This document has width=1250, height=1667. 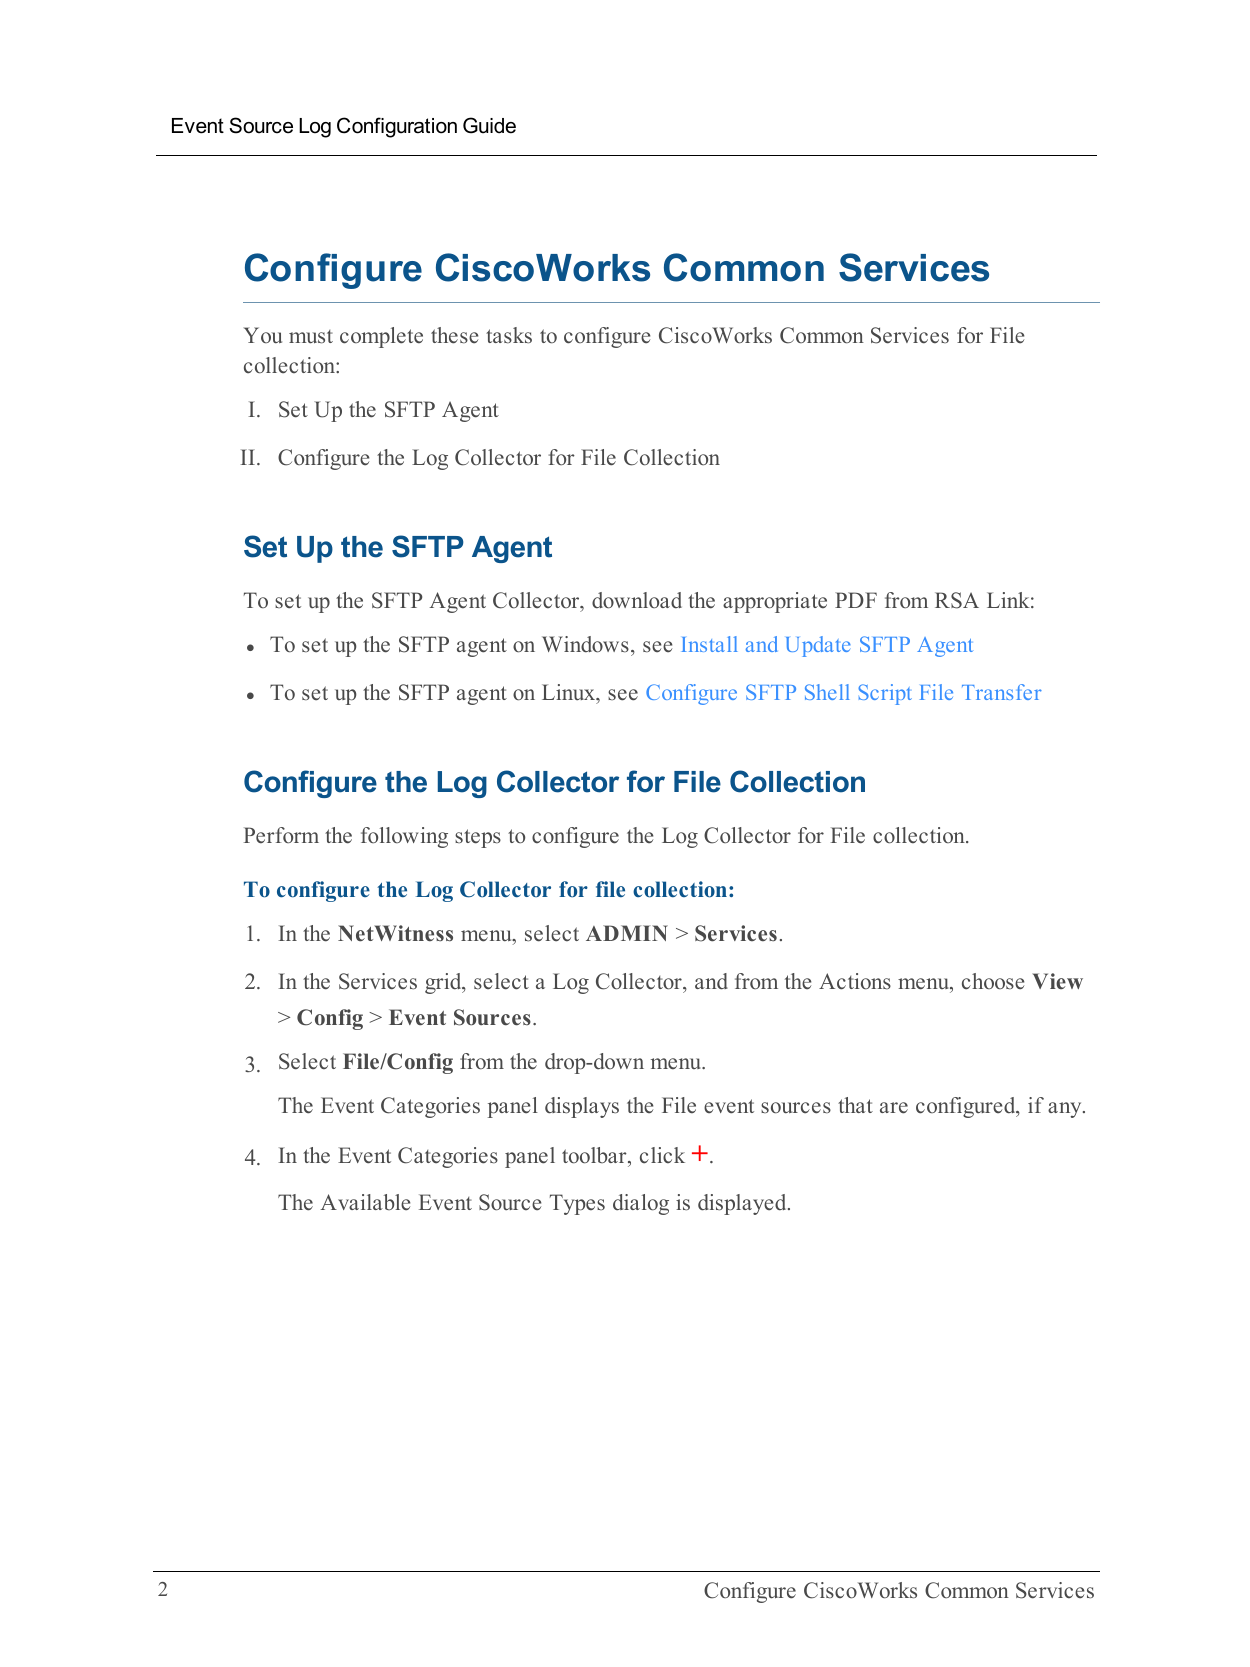 What do you see at coordinates (489, 125) in the document?
I see `Guide` at bounding box center [489, 125].
